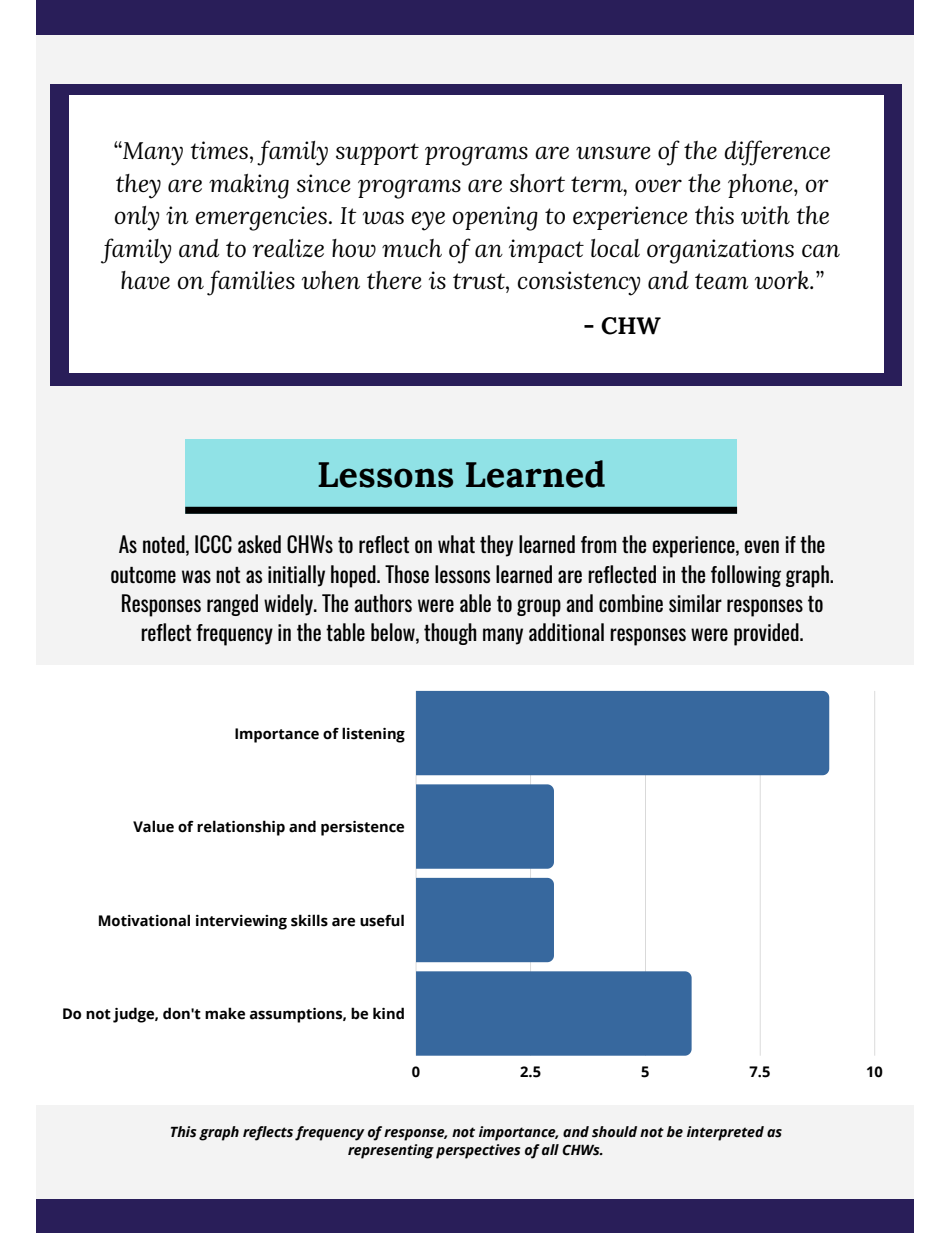 The image size is (952, 1233). Describe the element at coordinates (456, 544) in the image. I see `what` at that location.
